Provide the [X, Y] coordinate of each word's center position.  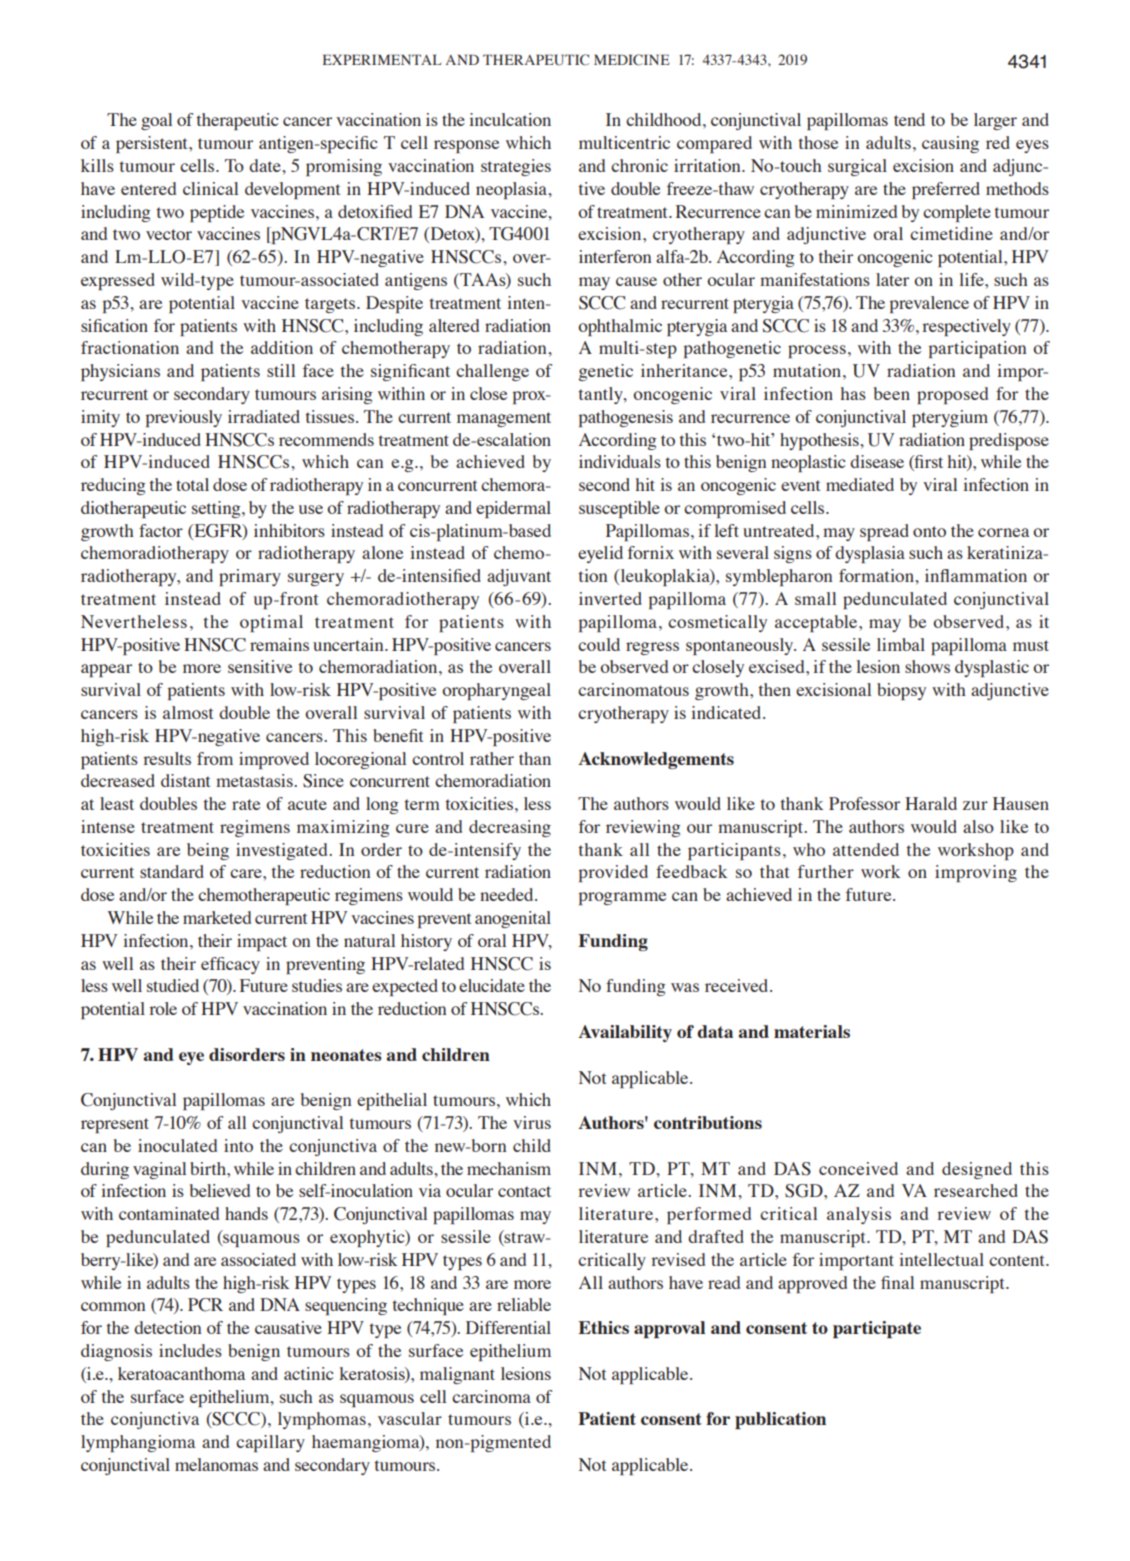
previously [184, 418]
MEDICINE [631, 60]
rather [492, 758]
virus [532, 1122]
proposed [952, 395]
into [238, 1145]
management [504, 419]
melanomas [216, 1464]
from [215, 758]
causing [950, 144]
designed [977, 1170]
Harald [931, 803]
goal [156, 121]
